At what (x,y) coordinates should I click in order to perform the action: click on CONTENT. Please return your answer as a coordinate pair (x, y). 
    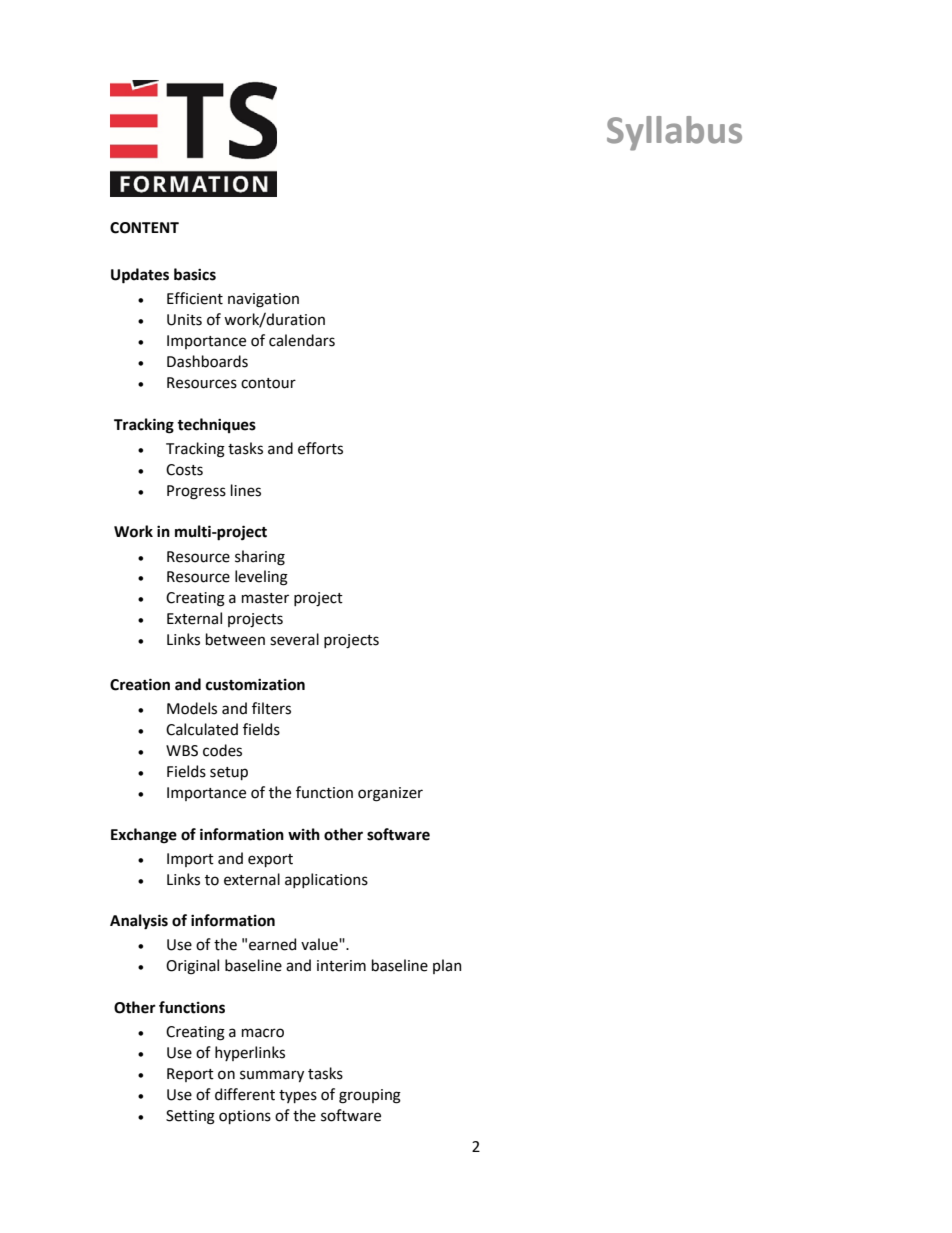
    Looking at the image, I should click on (144, 228).
